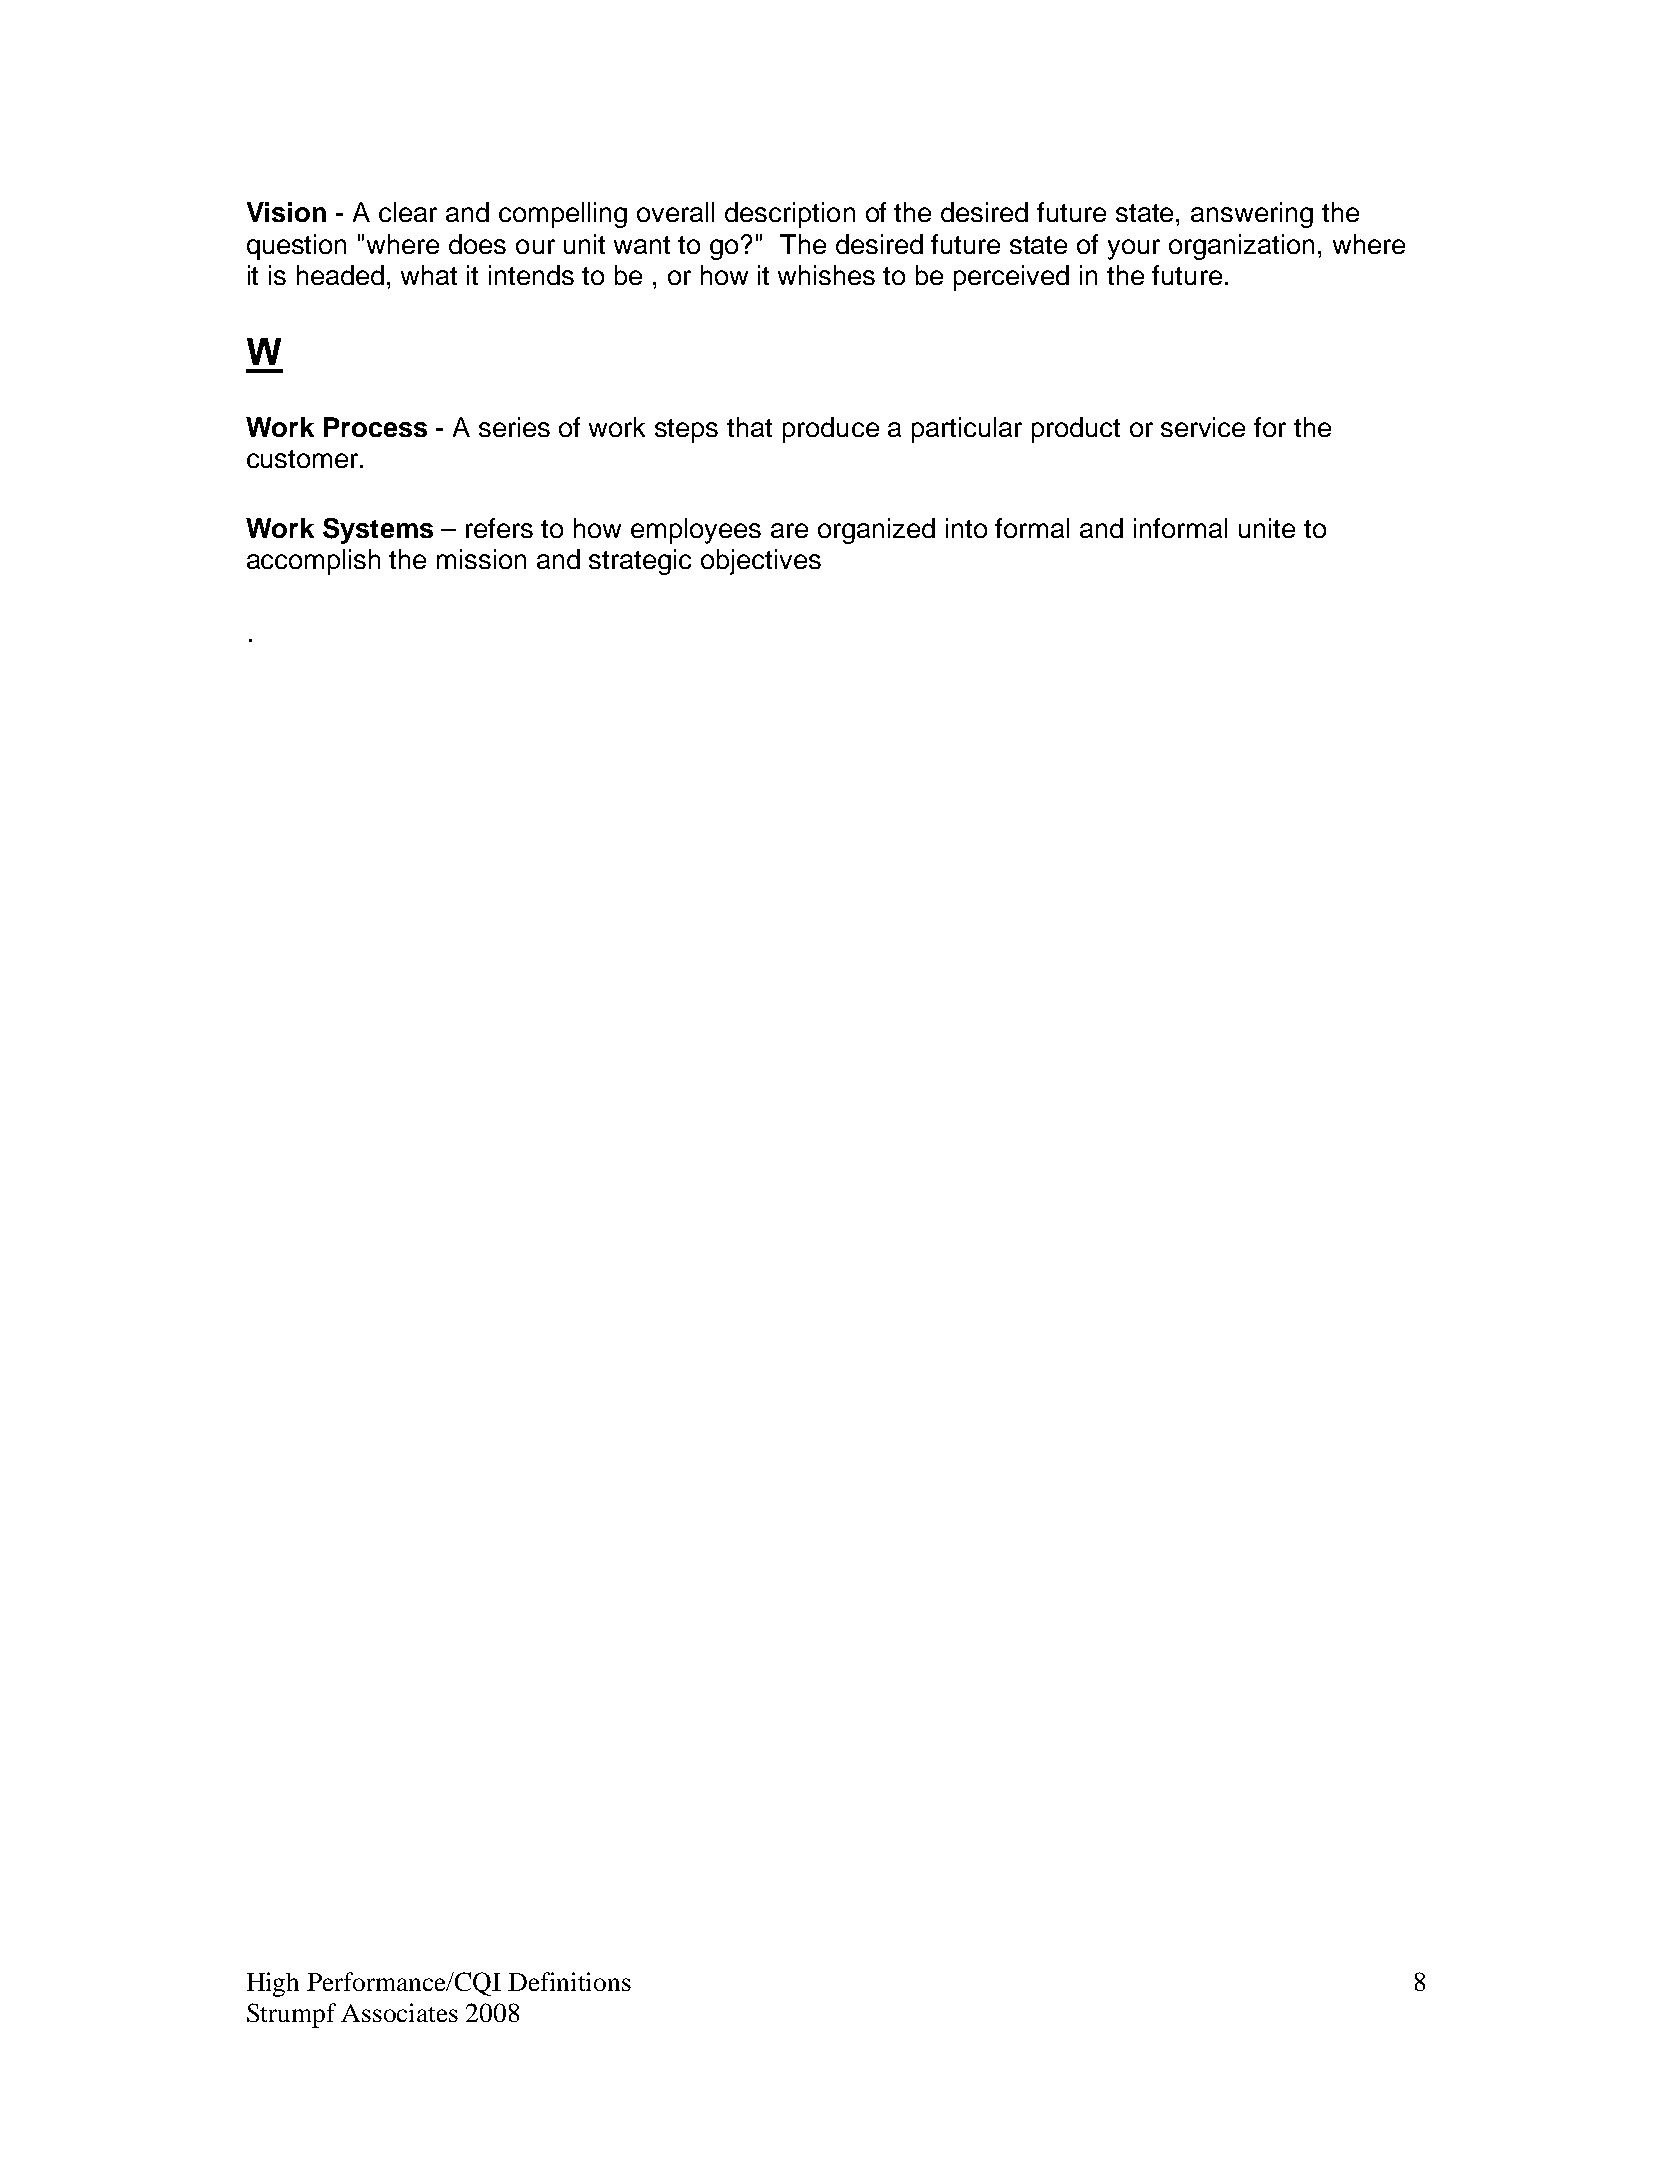 Image resolution: width=1673 pixels, height=2165 pixels. Describe the element at coordinates (790, 215) in the screenshot. I see `description` at that location.
